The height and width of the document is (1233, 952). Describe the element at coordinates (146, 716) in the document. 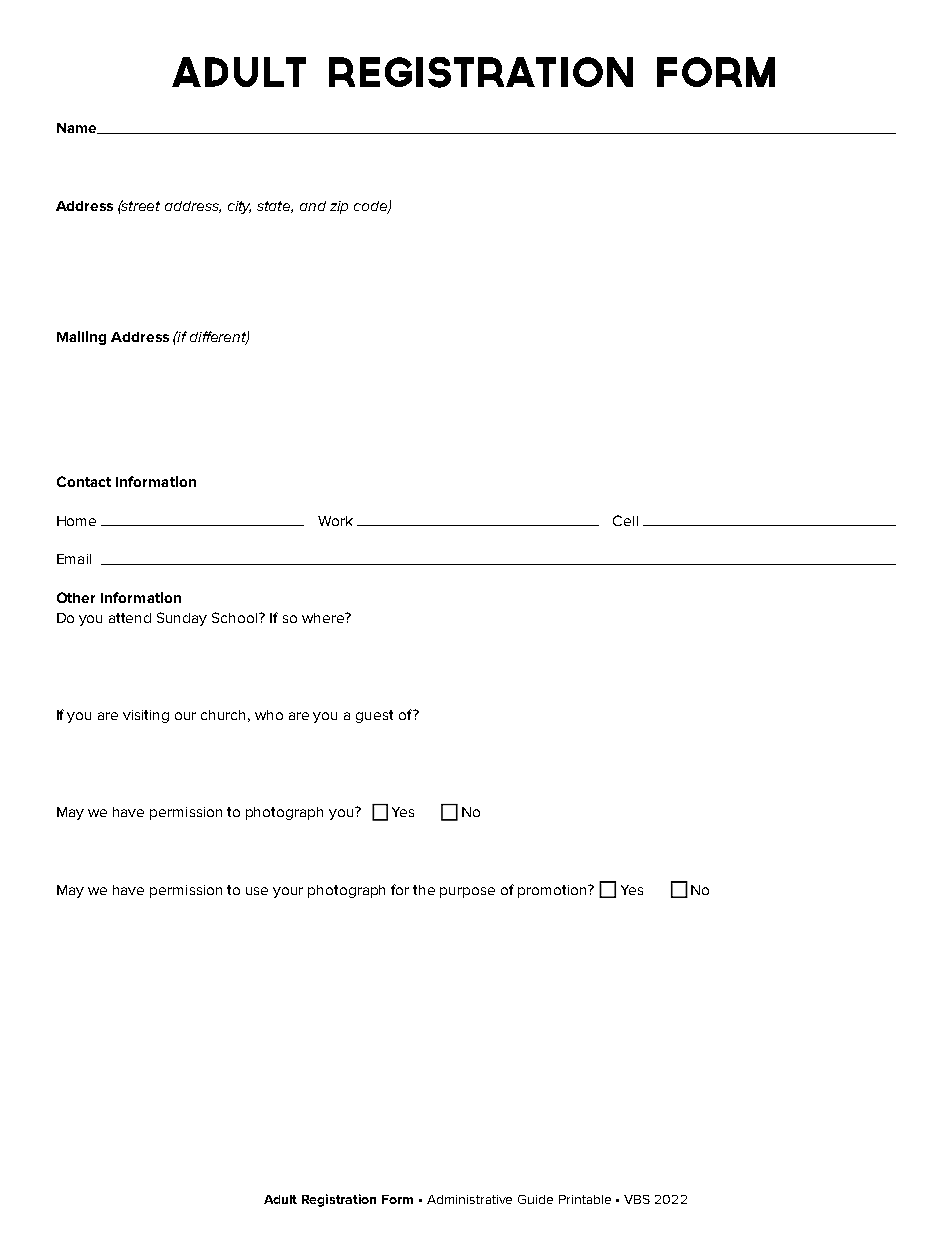

I see `visiting` at that location.
